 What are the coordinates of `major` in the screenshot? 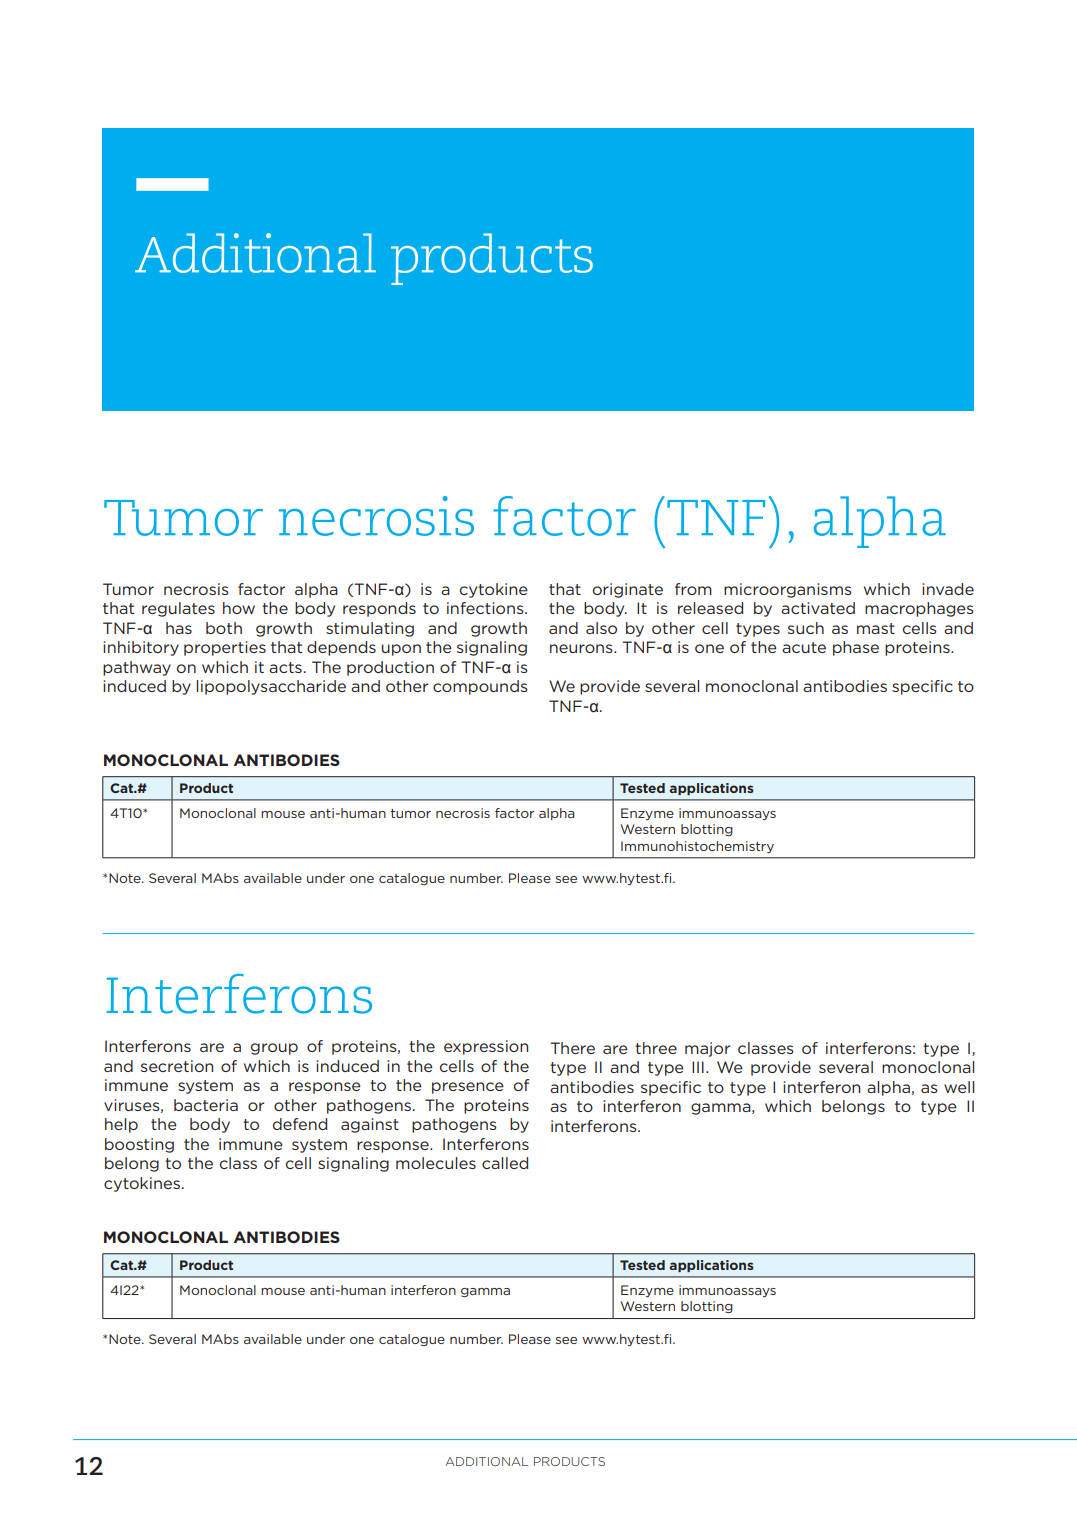 It's located at (707, 1049).
